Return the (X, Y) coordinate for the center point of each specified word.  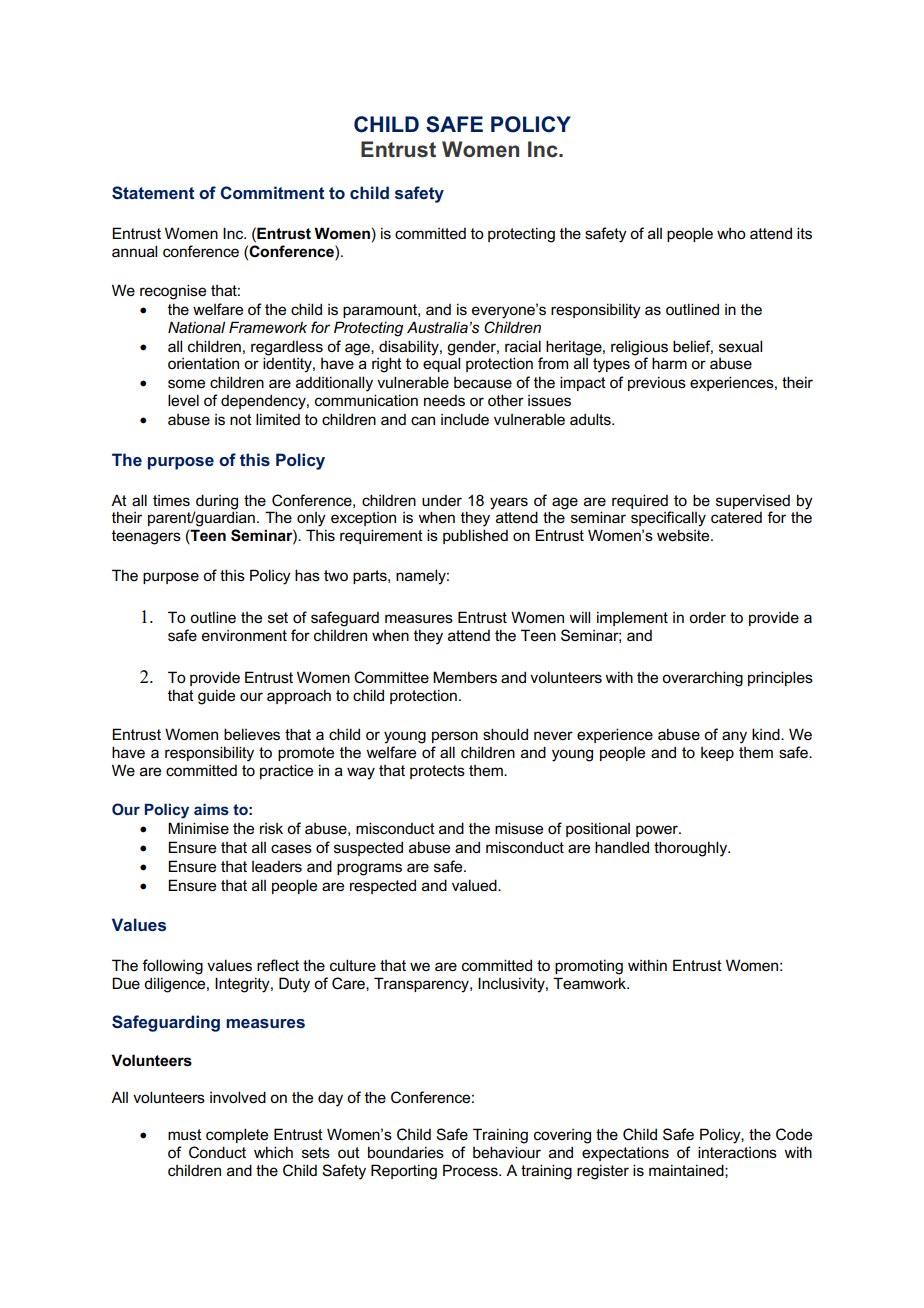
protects (437, 772)
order (707, 617)
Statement (153, 193)
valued (475, 885)
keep (717, 754)
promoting (589, 967)
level (183, 400)
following (172, 967)
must (185, 1134)
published (475, 536)
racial (523, 346)
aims (211, 809)
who (731, 233)
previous (657, 383)
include (465, 419)
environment (244, 636)
